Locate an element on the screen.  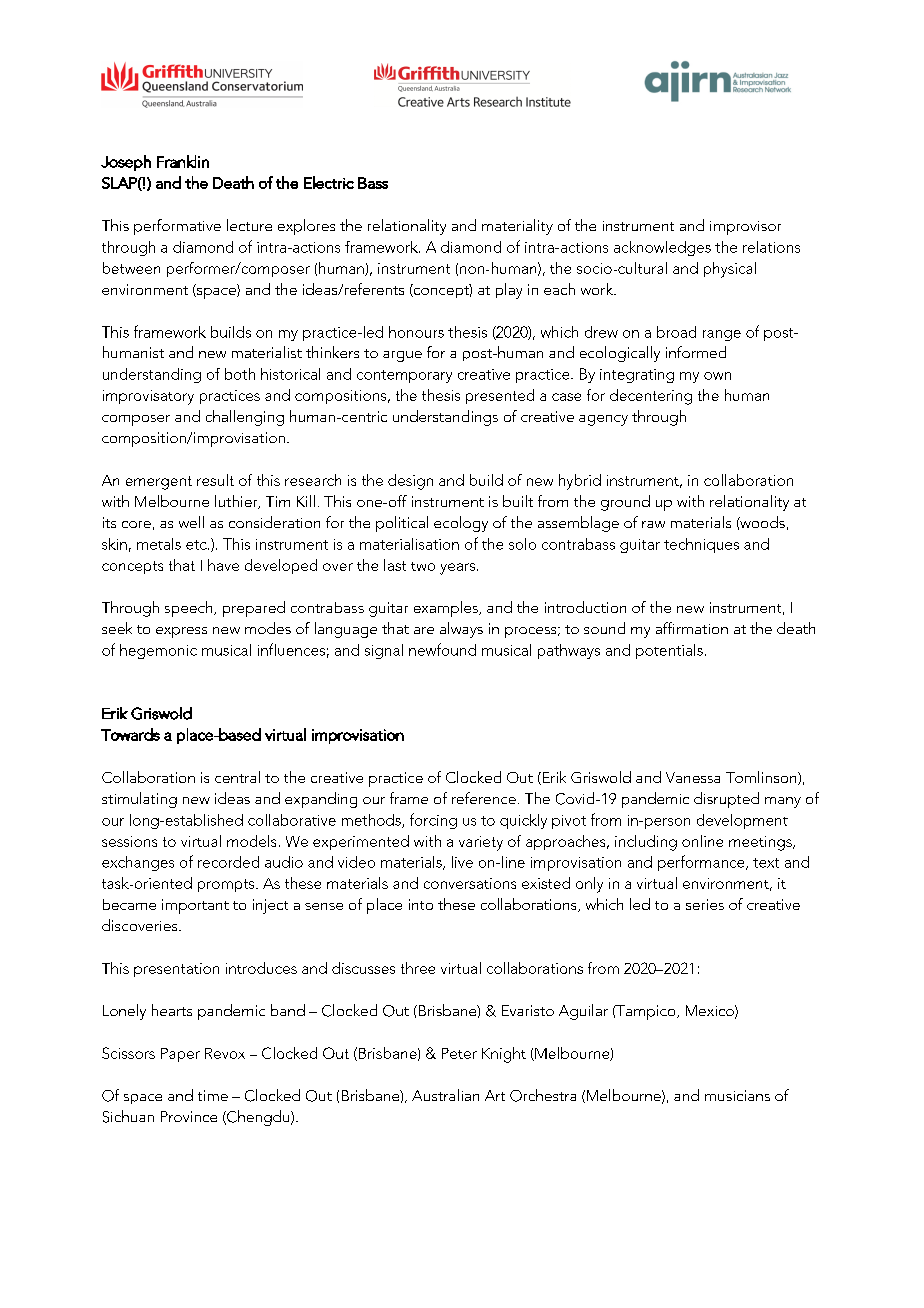
acknowledges is located at coordinates (662, 248).
